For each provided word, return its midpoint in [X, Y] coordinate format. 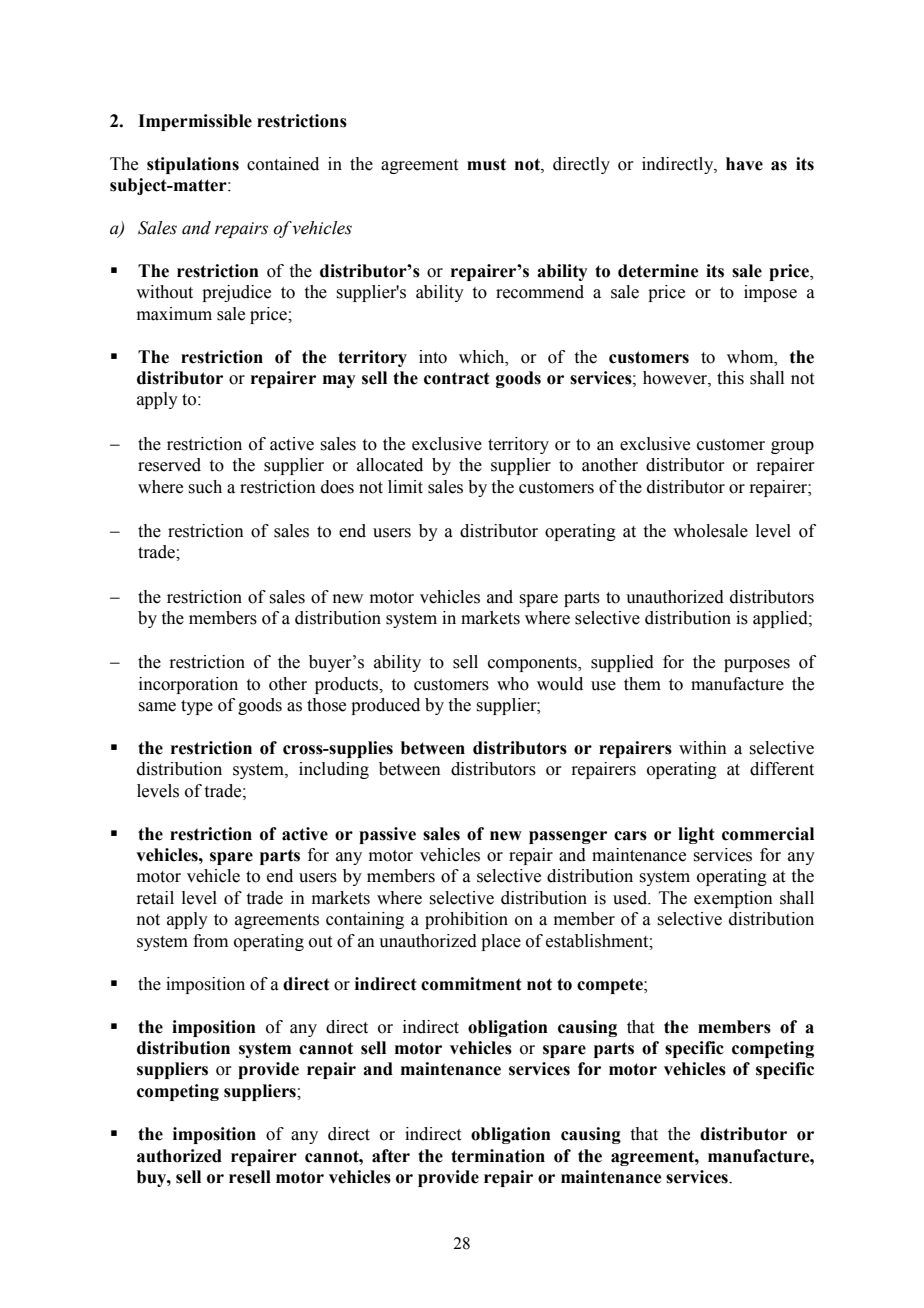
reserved [169, 465]
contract [456, 378]
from [210, 941]
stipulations [193, 165]
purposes [757, 665]
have [744, 164]
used [631, 898]
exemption [733, 899]
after [391, 1156]
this [730, 378]
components [533, 664]
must [486, 164]
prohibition [466, 920]
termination [498, 1156]
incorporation [188, 685]
